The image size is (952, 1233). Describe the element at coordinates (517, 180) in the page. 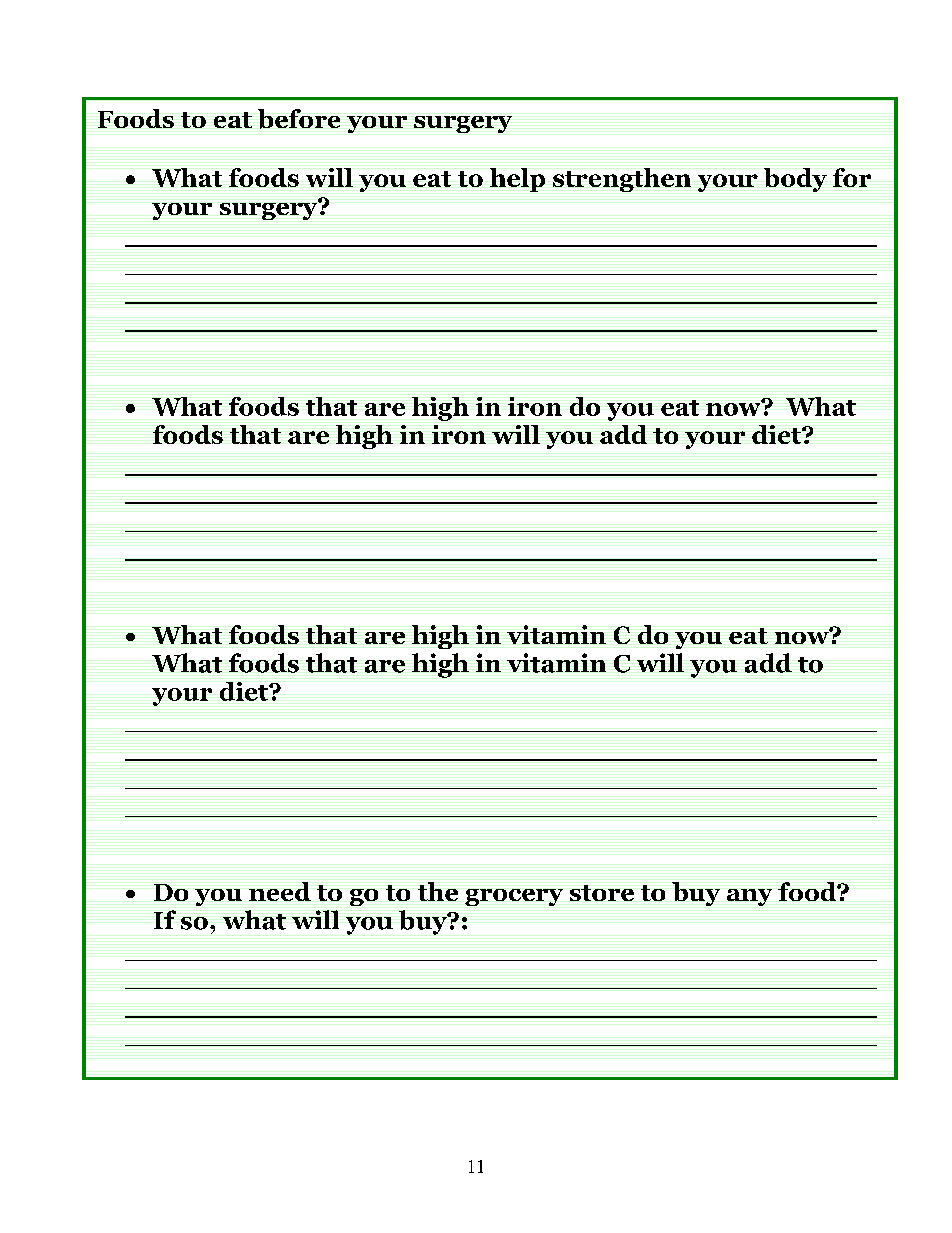

I see `help` at that location.
